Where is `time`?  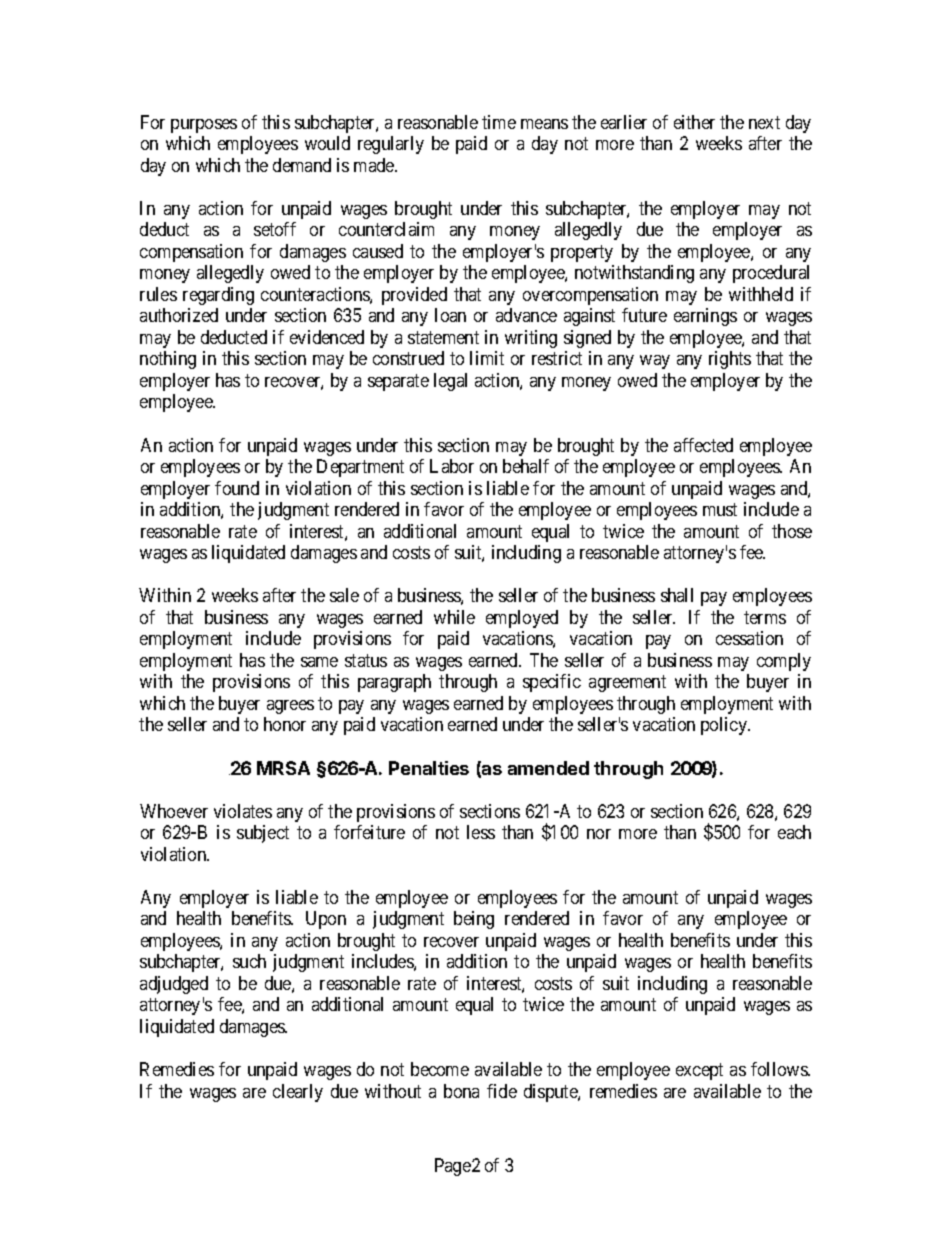
time is located at coordinates (499, 122).
